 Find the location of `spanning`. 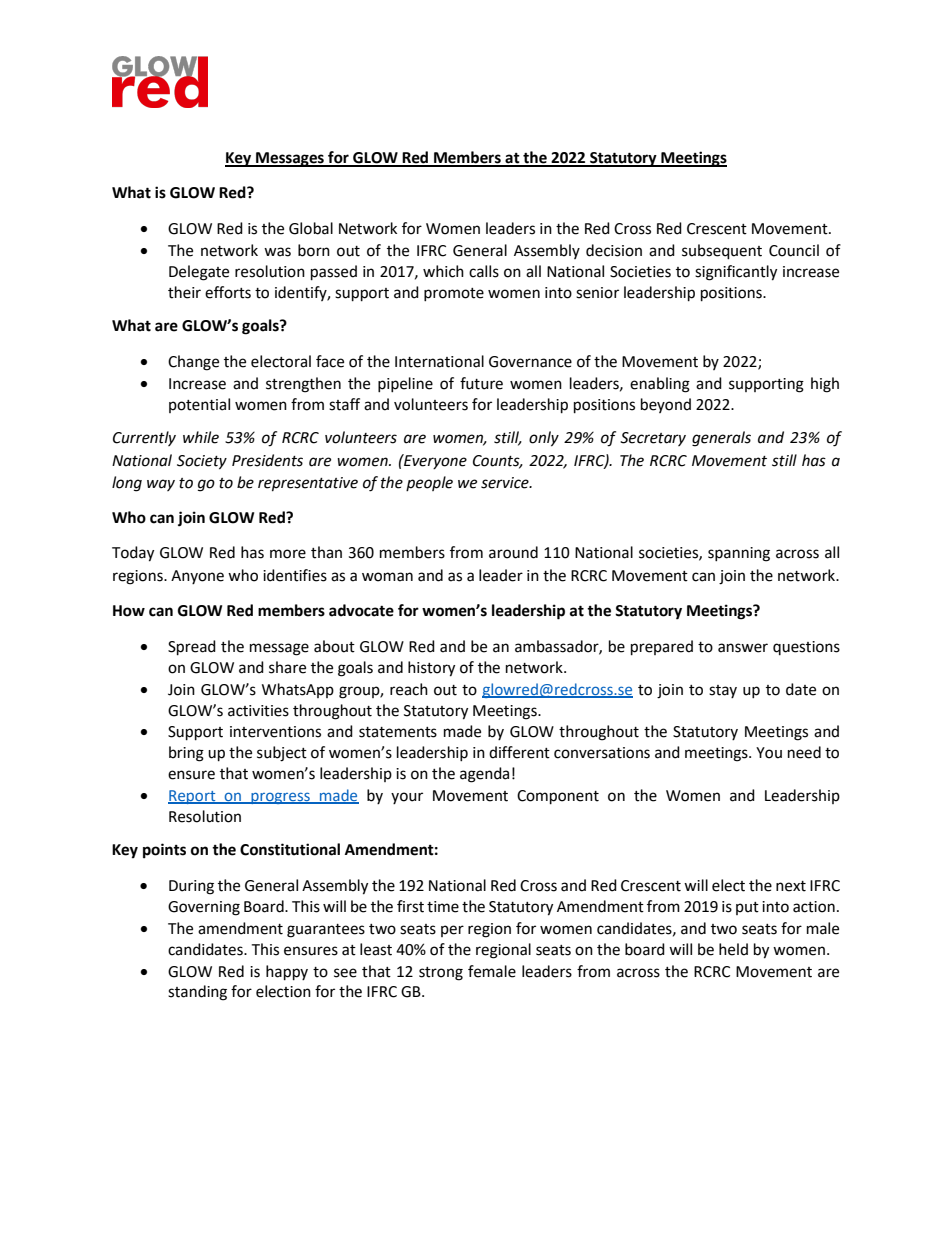

spanning is located at coordinates (739, 554).
